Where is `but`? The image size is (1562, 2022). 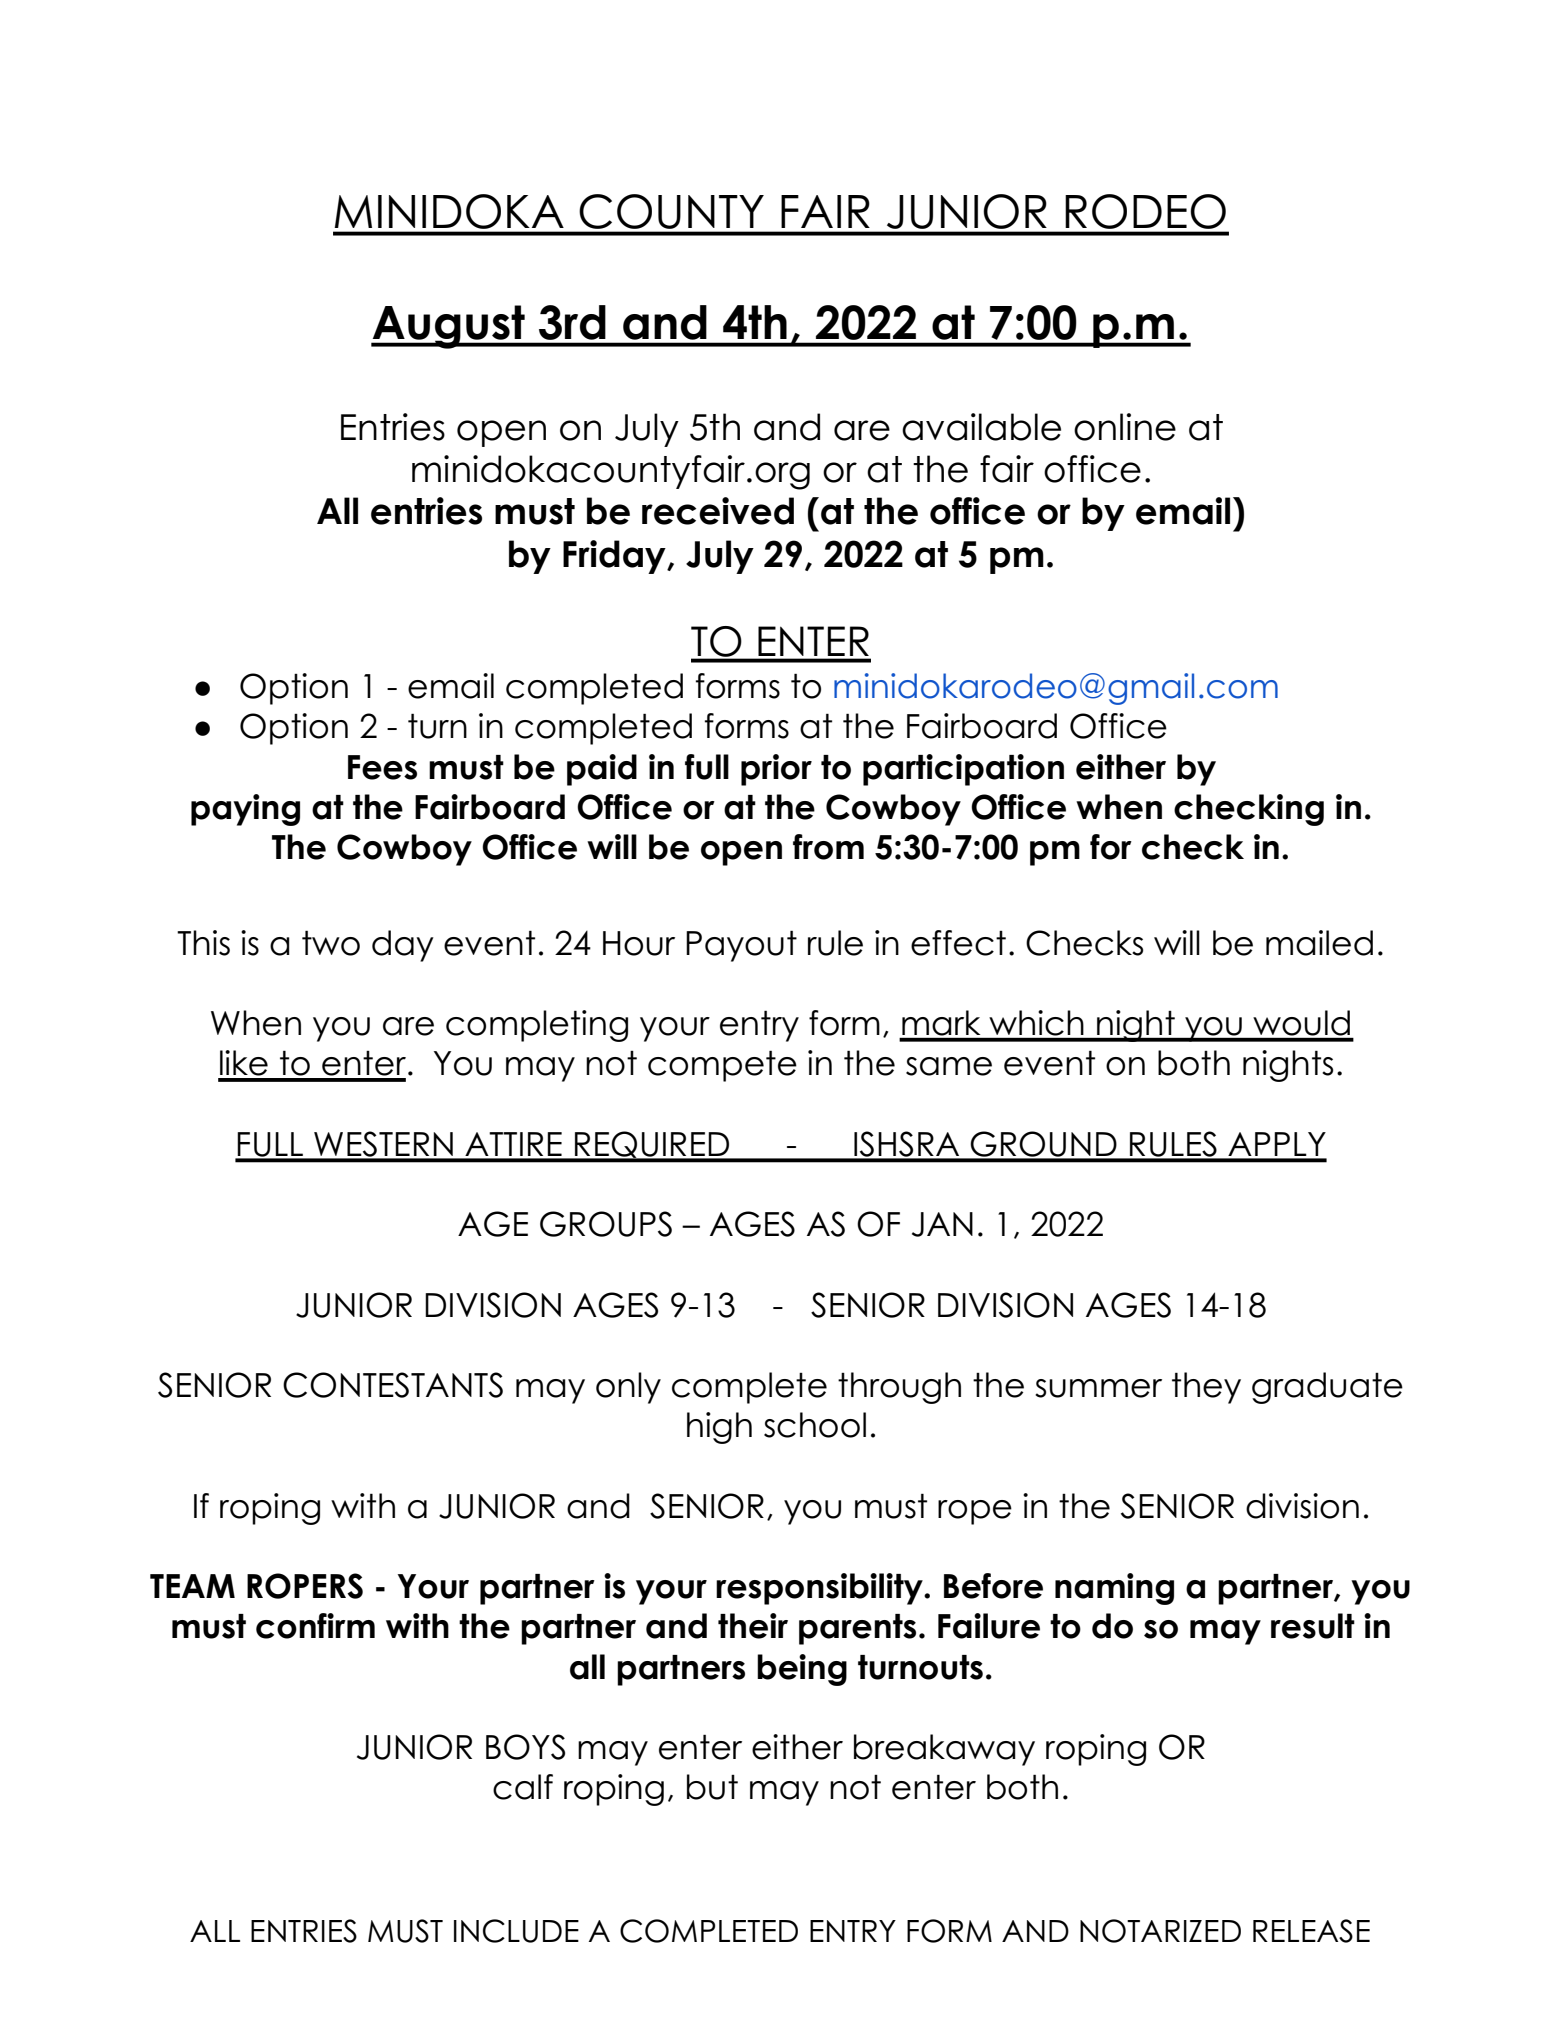 but is located at coordinates (712, 1787).
